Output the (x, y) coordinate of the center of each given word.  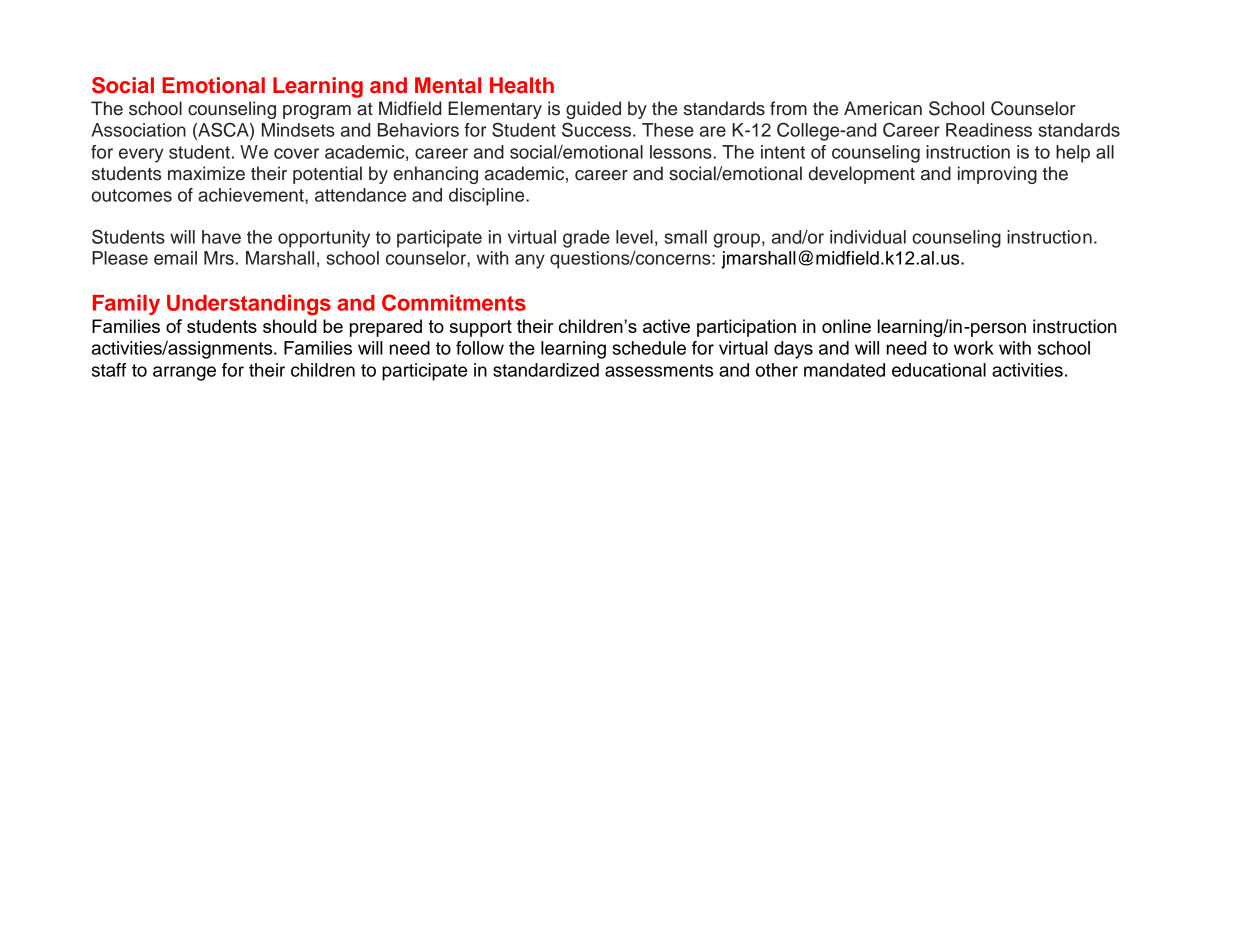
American (883, 108)
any (530, 261)
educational (939, 370)
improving (997, 175)
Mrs (219, 258)
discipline (488, 197)
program (317, 112)
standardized (546, 370)
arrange (184, 373)
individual (868, 237)
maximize (206, 173)
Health (522, 85)
